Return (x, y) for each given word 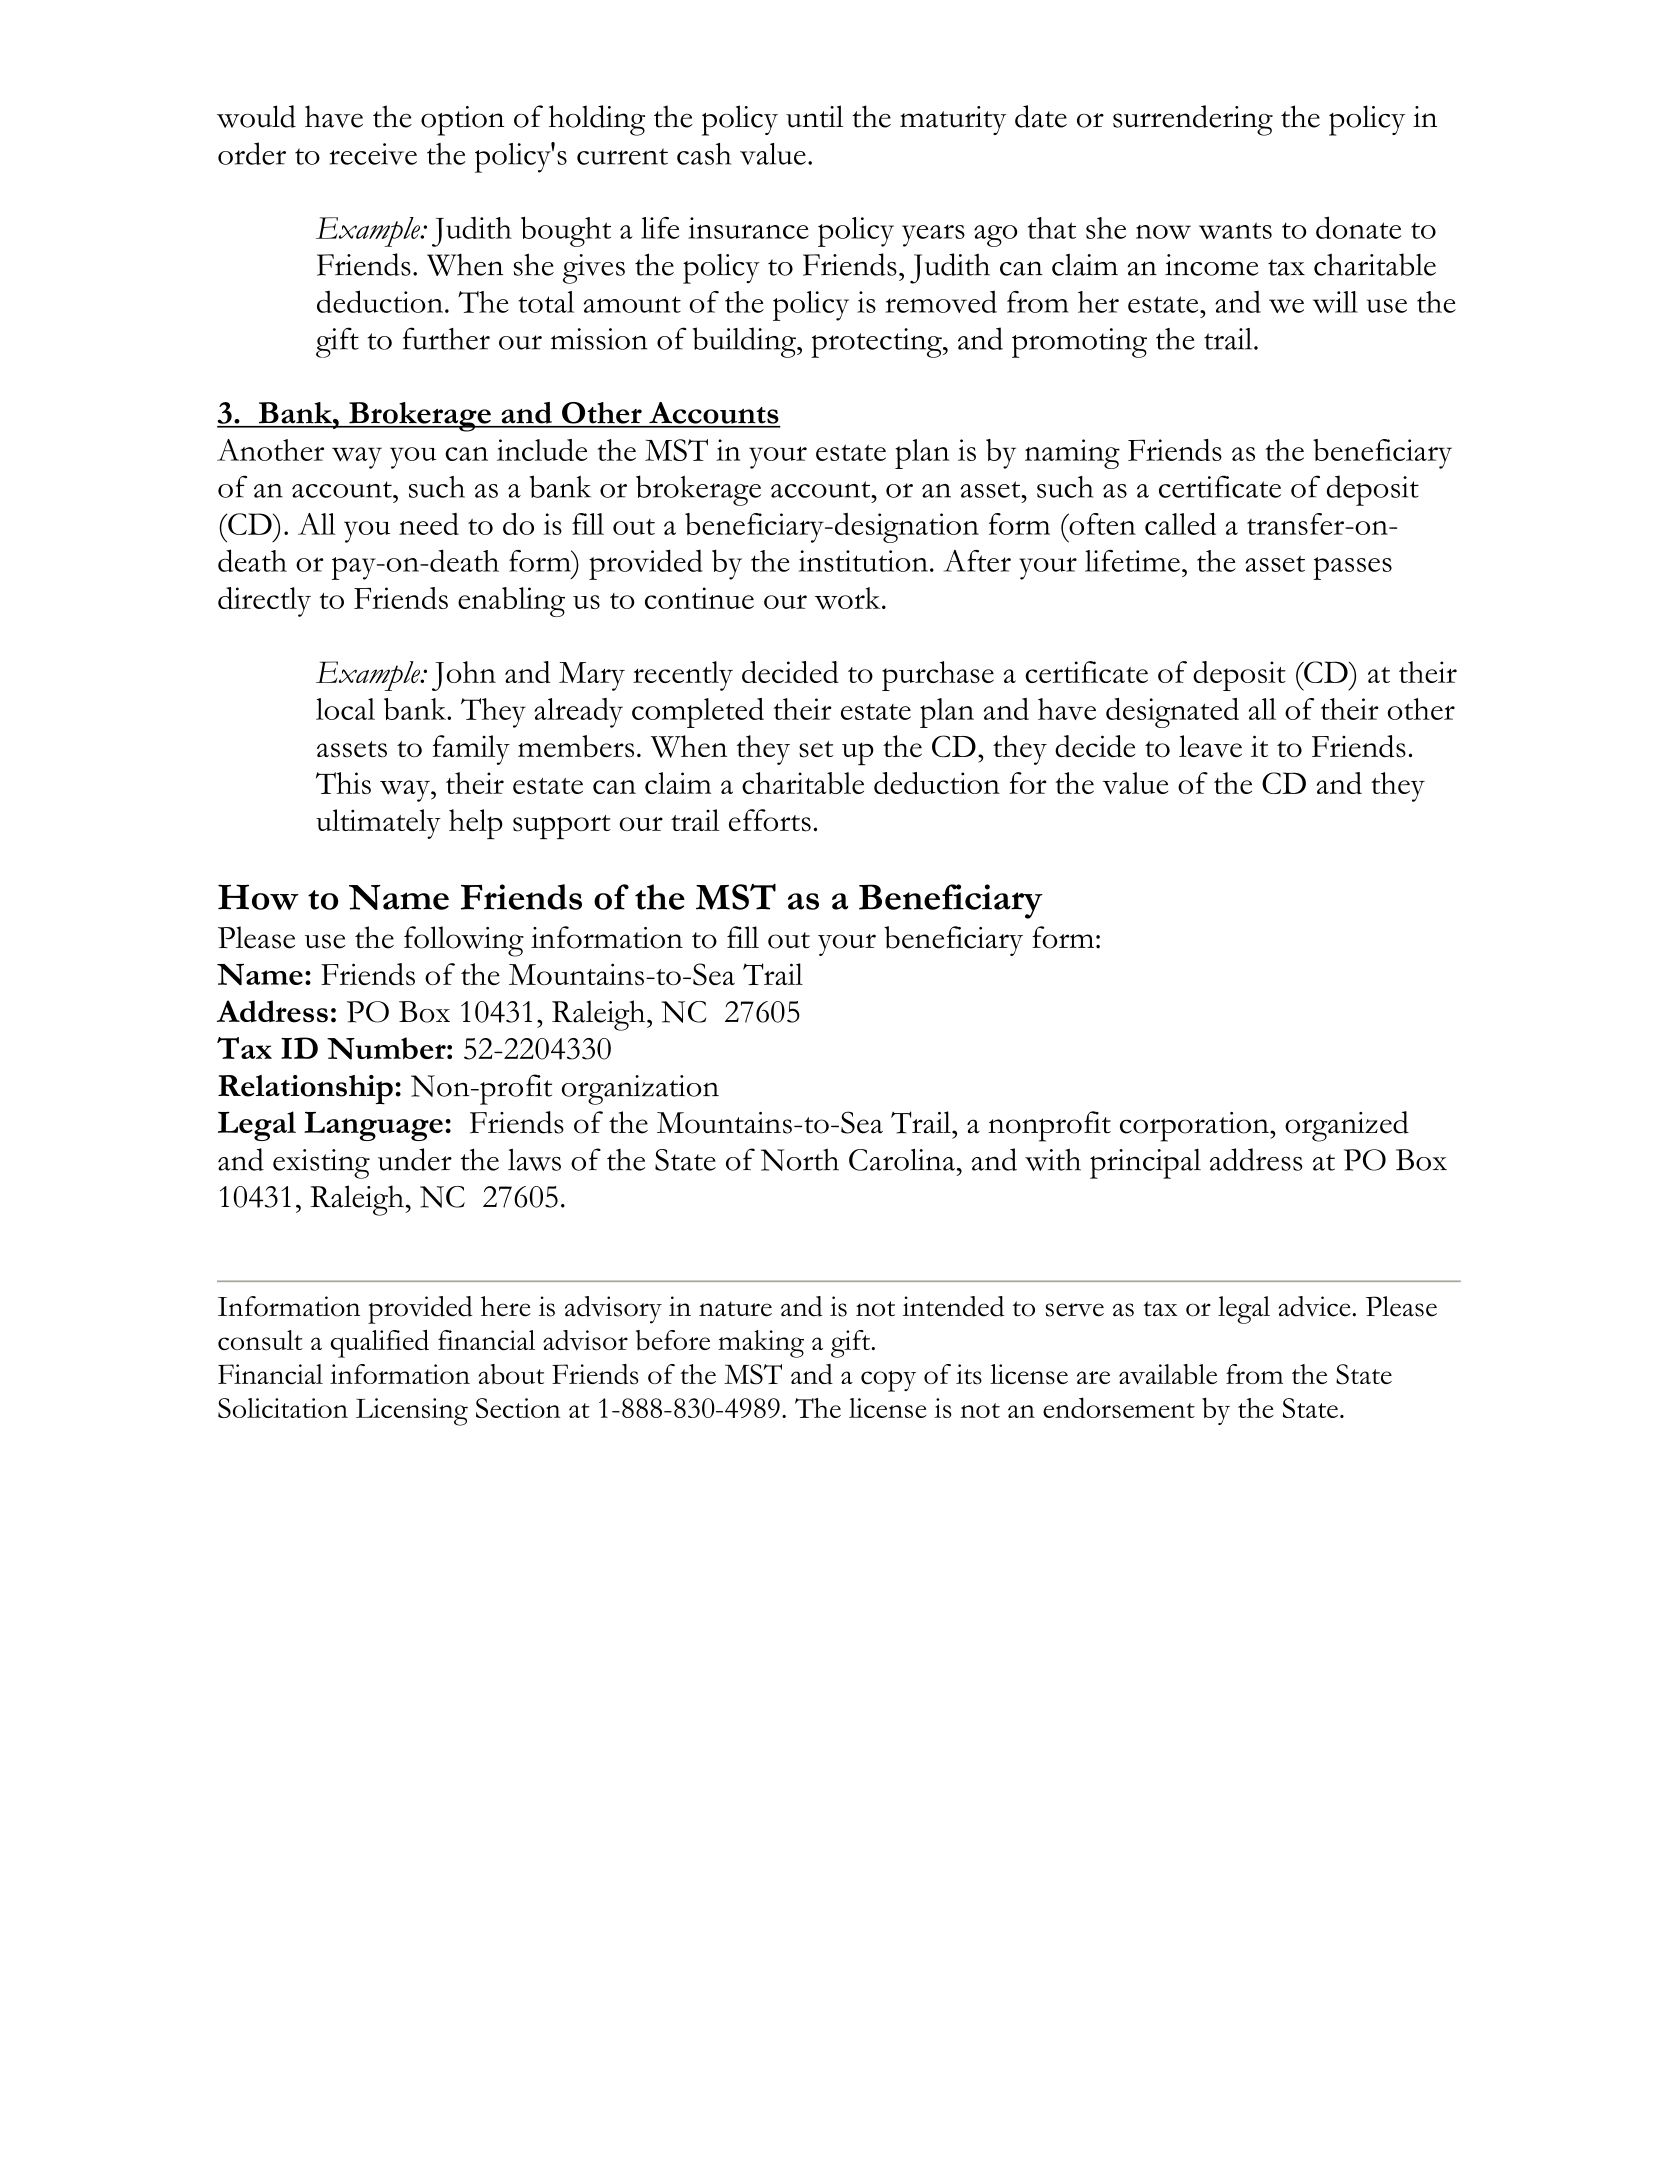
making (761, 1344)
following (464, 941)
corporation (1195, 1127)
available (1168, 1374)
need (429, 524)
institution (863, 561)
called (1180, 524)
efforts (770, 820)
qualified (380, 1344)
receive (373, 154)
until (814, 116)
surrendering (1193, 120)
